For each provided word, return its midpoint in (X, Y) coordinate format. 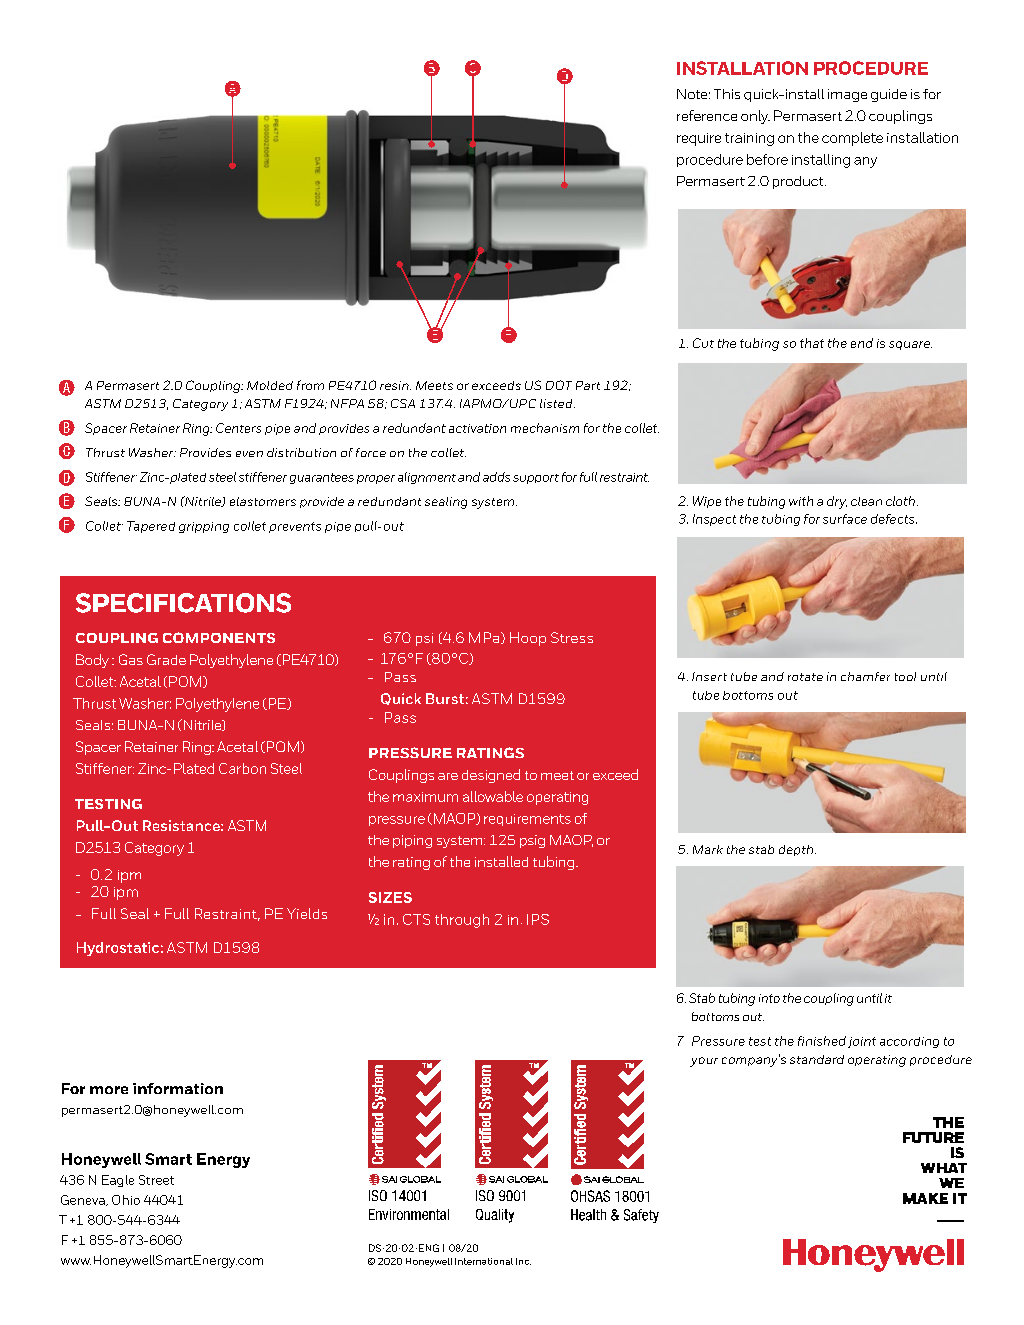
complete (852, 139)
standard (817, 1059)
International (484, 1261)
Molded (270, 385)
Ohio (126, 1200)
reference (707, 115)
